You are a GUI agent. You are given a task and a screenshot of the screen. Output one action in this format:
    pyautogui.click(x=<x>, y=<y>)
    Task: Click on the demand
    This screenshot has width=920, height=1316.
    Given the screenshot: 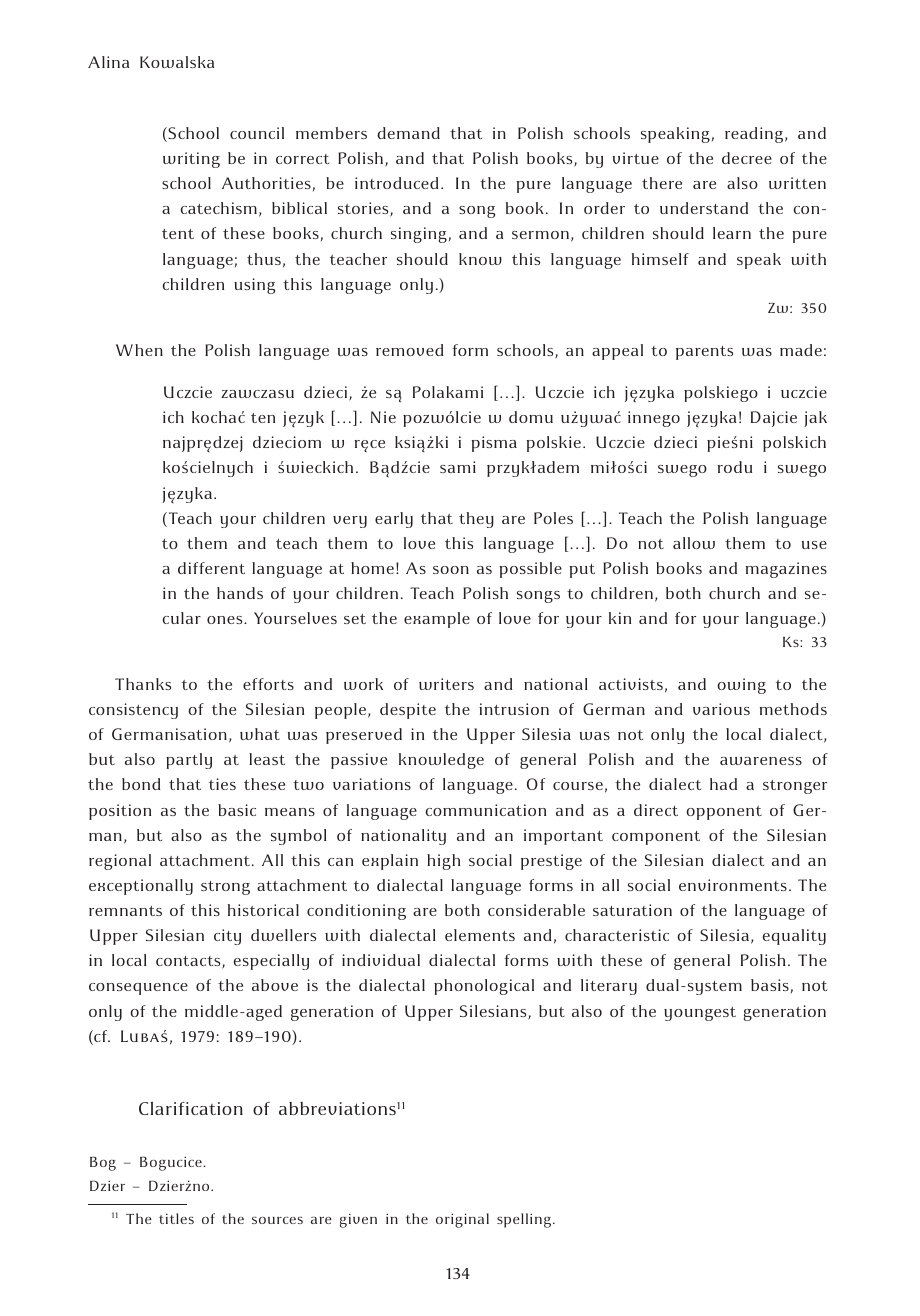 What is the action you would take?
    pyautogui.click(x=408, y=133)
